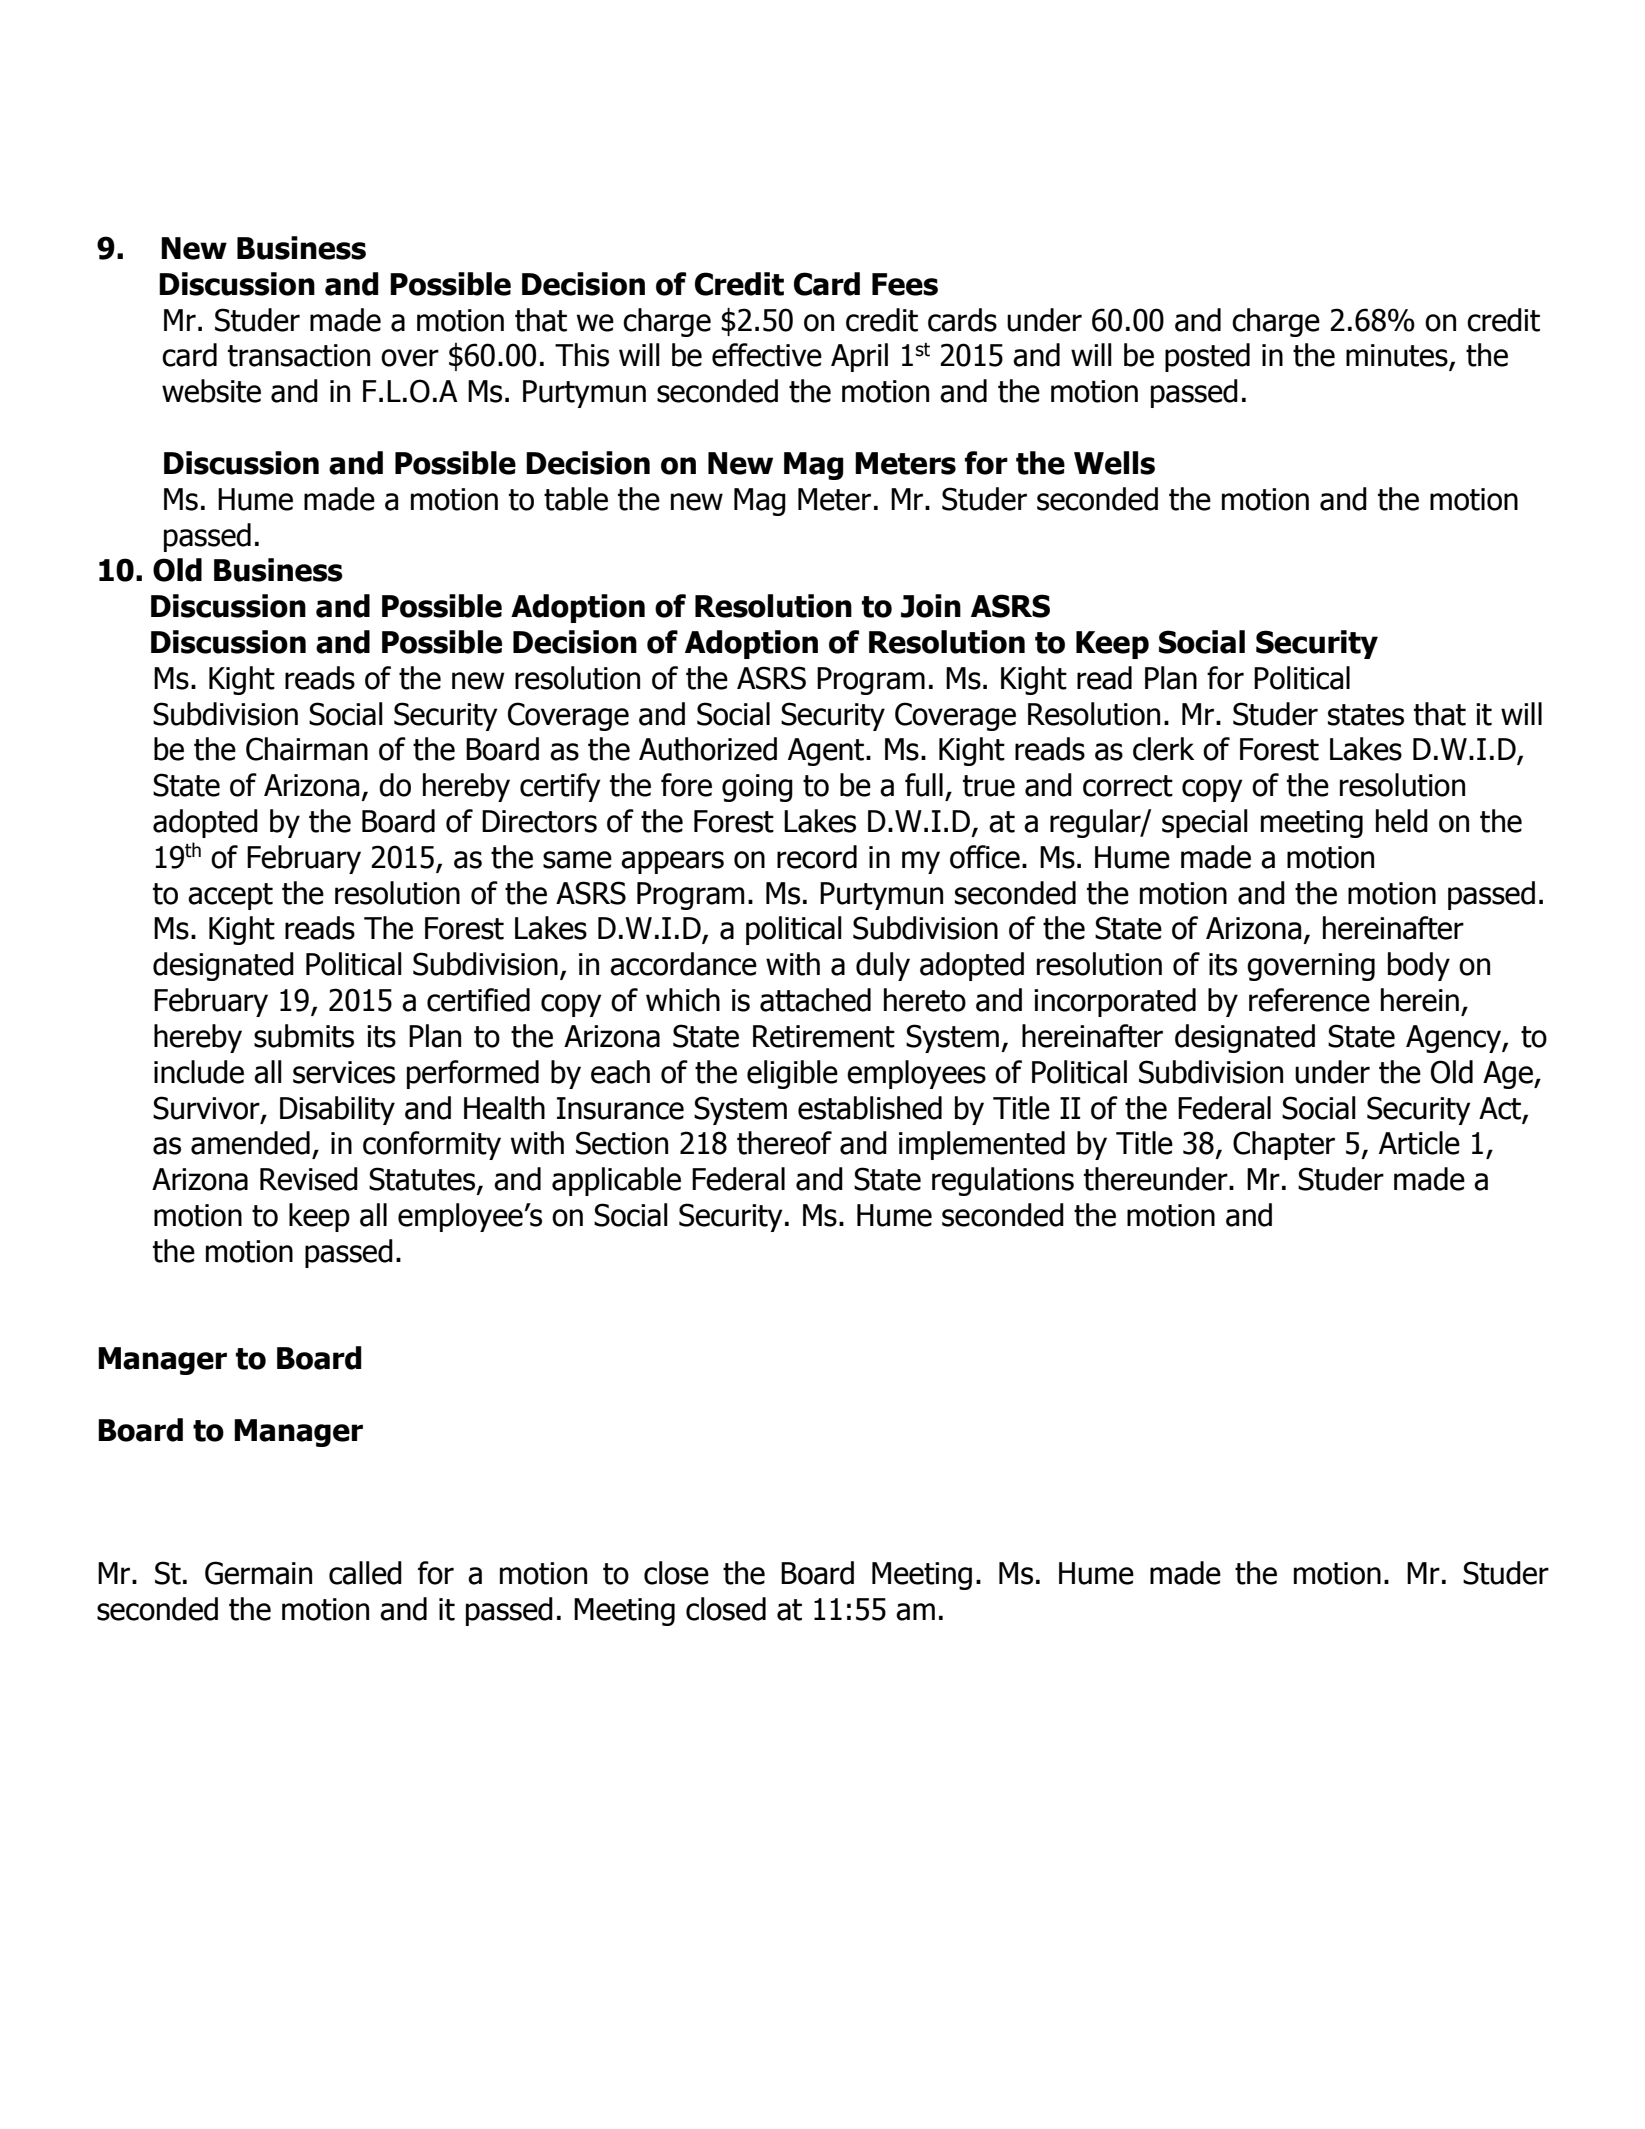 The height and width of the screenshot is (2129, 1645). Describe the element at coordinates (299, 355) in the screenshot. I see `transaction` at that location.
